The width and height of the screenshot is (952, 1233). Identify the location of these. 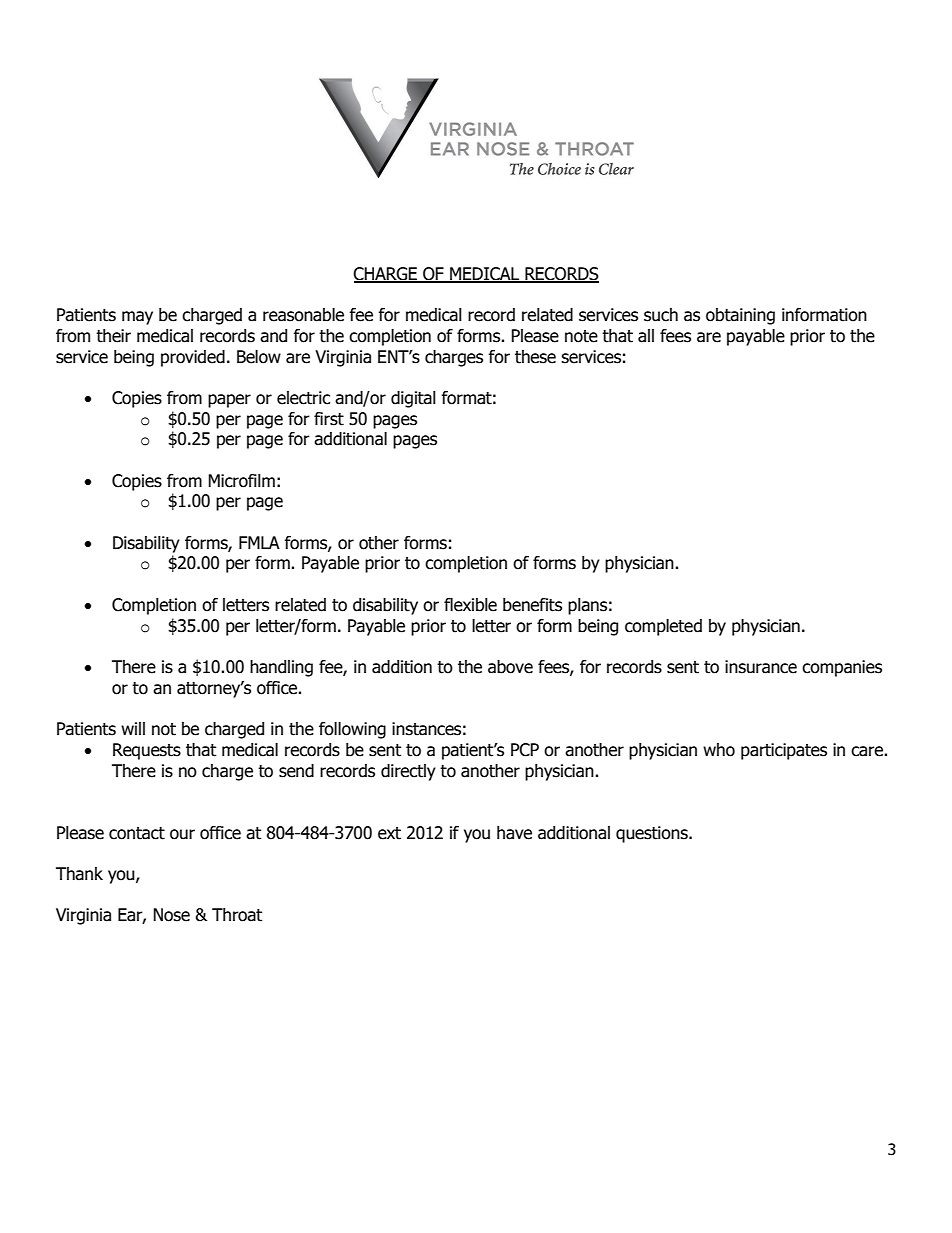
(535, 357).
